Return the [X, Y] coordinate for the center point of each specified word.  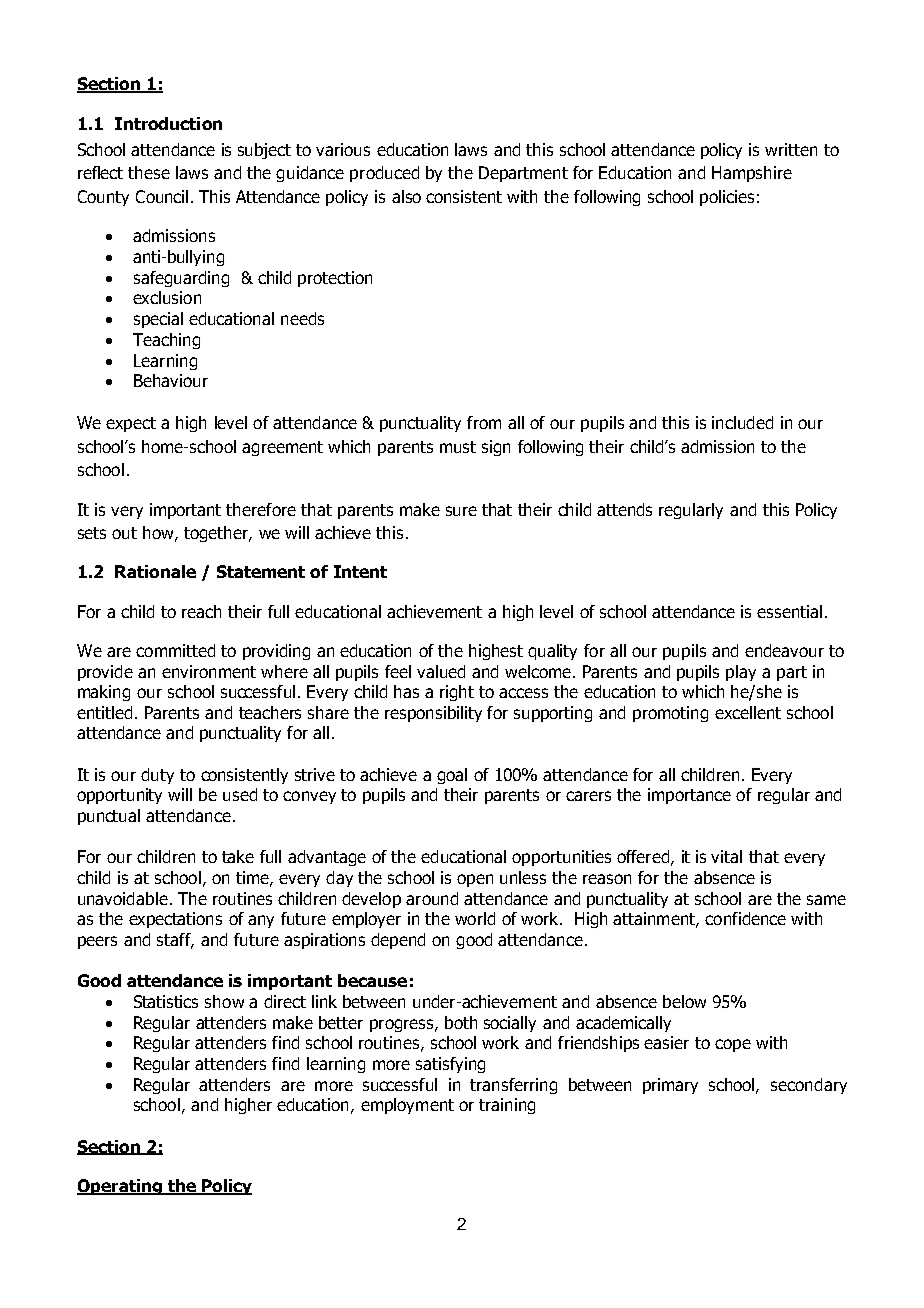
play [741, 673]
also [406, 196]
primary [670, 1086]
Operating [120, 1187]
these [149, 172]
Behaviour [171, 380]
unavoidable [123, 898]
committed [175, 650]
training [507, 1106]
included [742, 422]
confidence [745, 918]
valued [441, 671]
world [475, 918]
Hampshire [752, 174]
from [484, 422]
